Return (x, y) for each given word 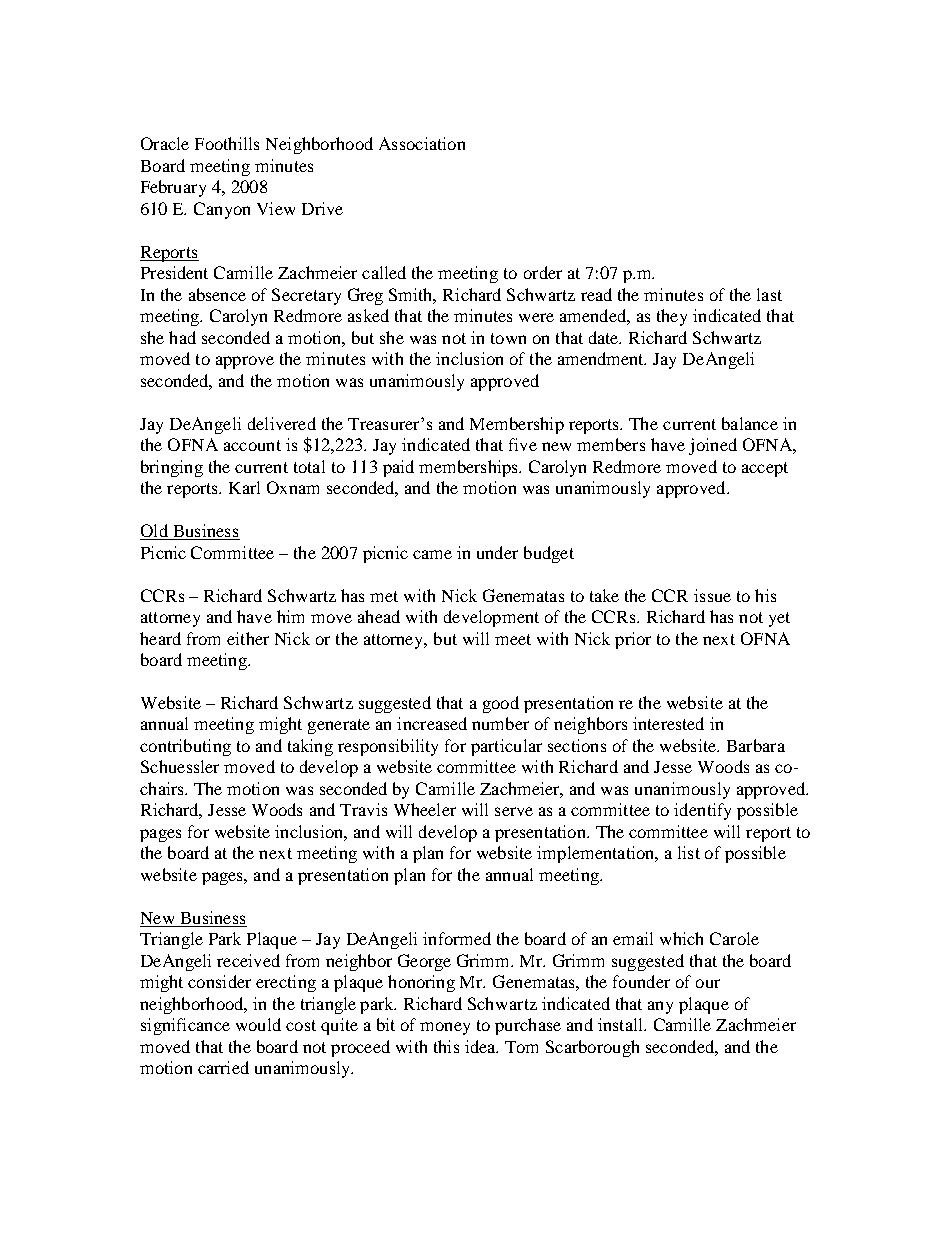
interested (668, 723)
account (252, 445)
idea (481, 1046)
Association (422, 143)
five (523, 444)
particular (506, 747)
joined (713, 446)
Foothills (227, 143)
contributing (185, 747)
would (258, 1024)
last (769, 294)
